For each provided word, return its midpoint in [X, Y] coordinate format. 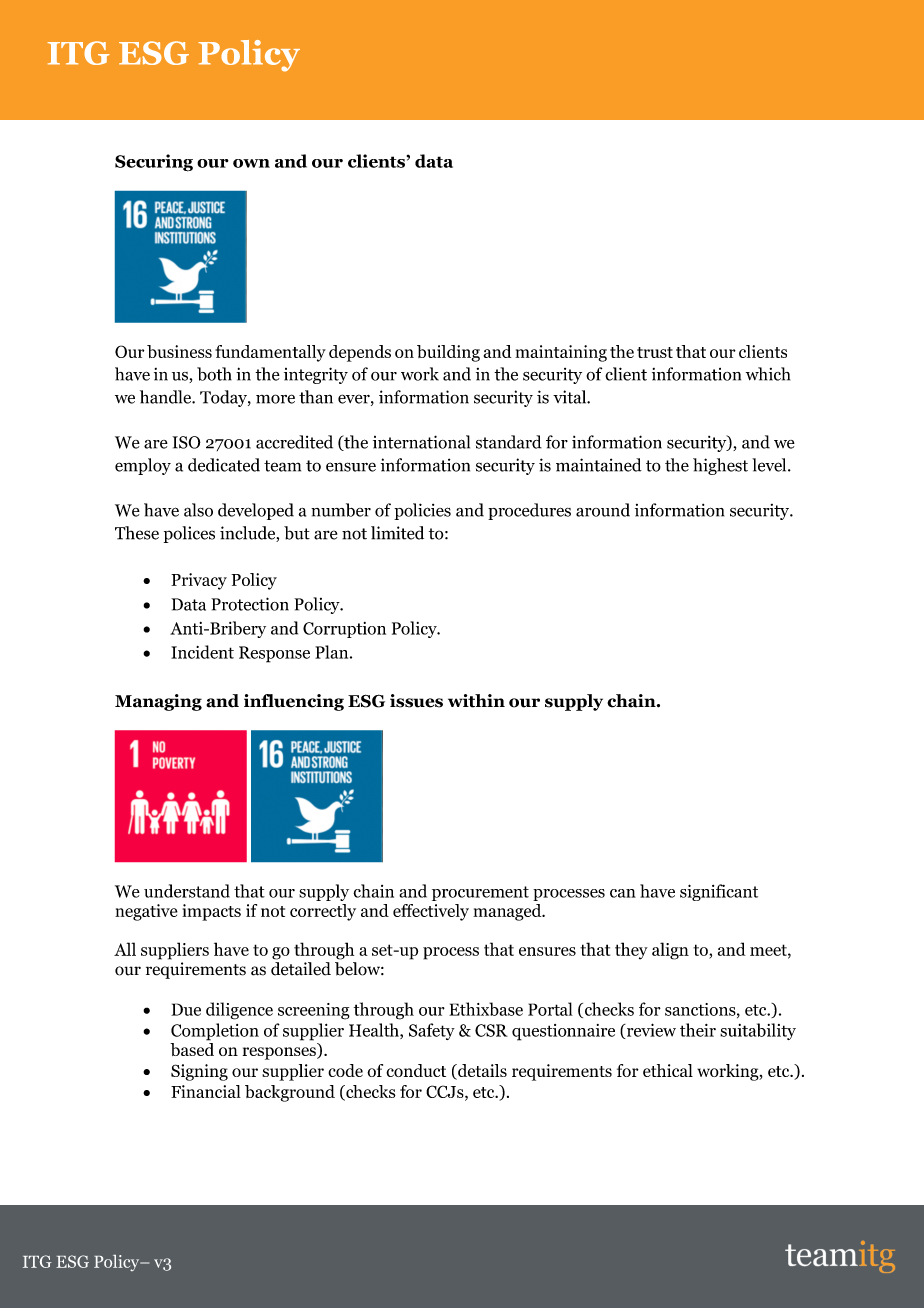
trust [655, 352]
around [603, 510]
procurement [480, 893]
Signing [199, 1072]
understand [187, 891]
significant [719, 892]
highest [720, 466]
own [251, 163]
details [481, 1072]
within [476, 701]
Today [224, 398]
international [421, 442]
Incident [202, 652]
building [448, 353]
